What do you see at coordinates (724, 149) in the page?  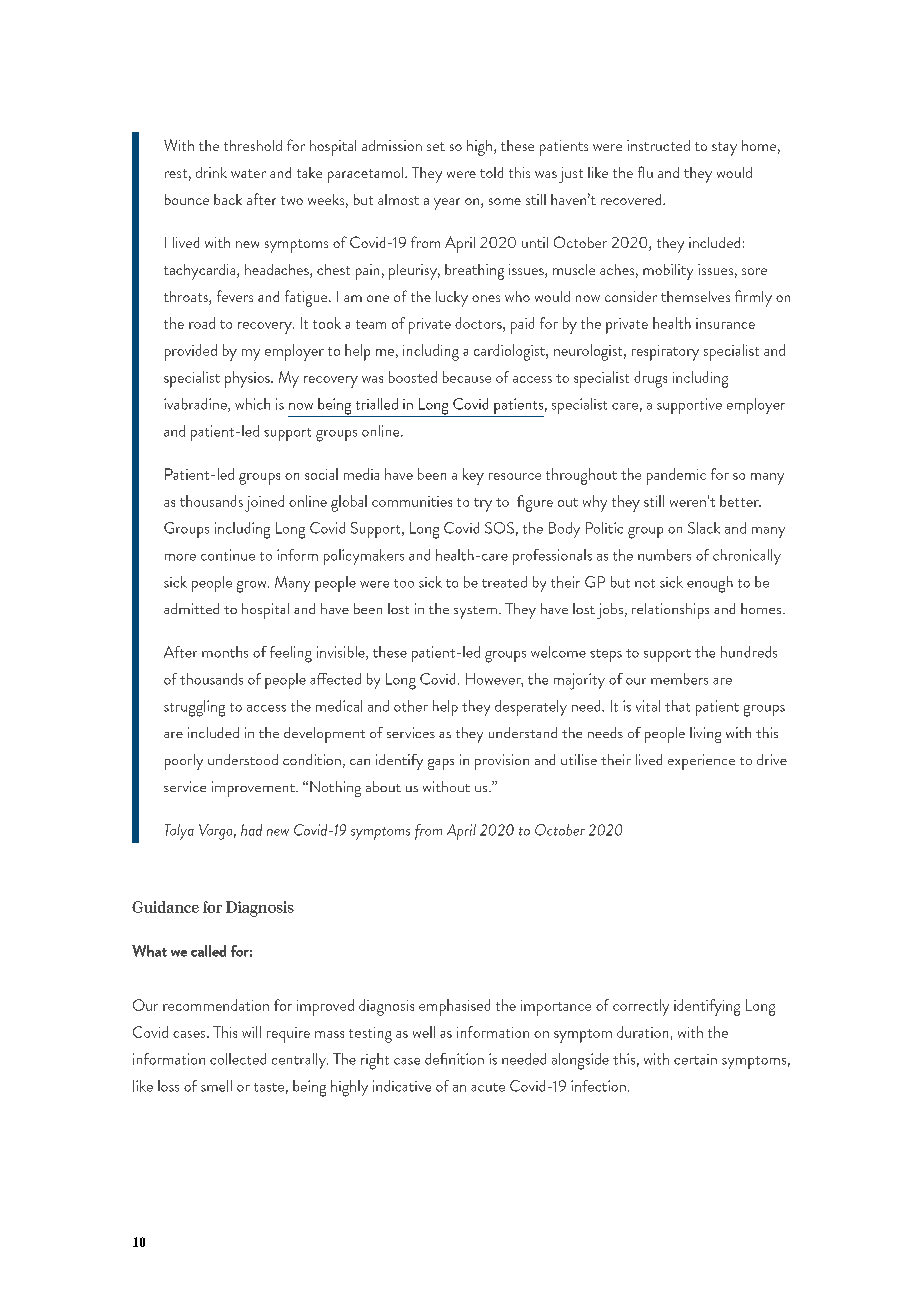 I see `stay` at bounding box center [724, 149].
